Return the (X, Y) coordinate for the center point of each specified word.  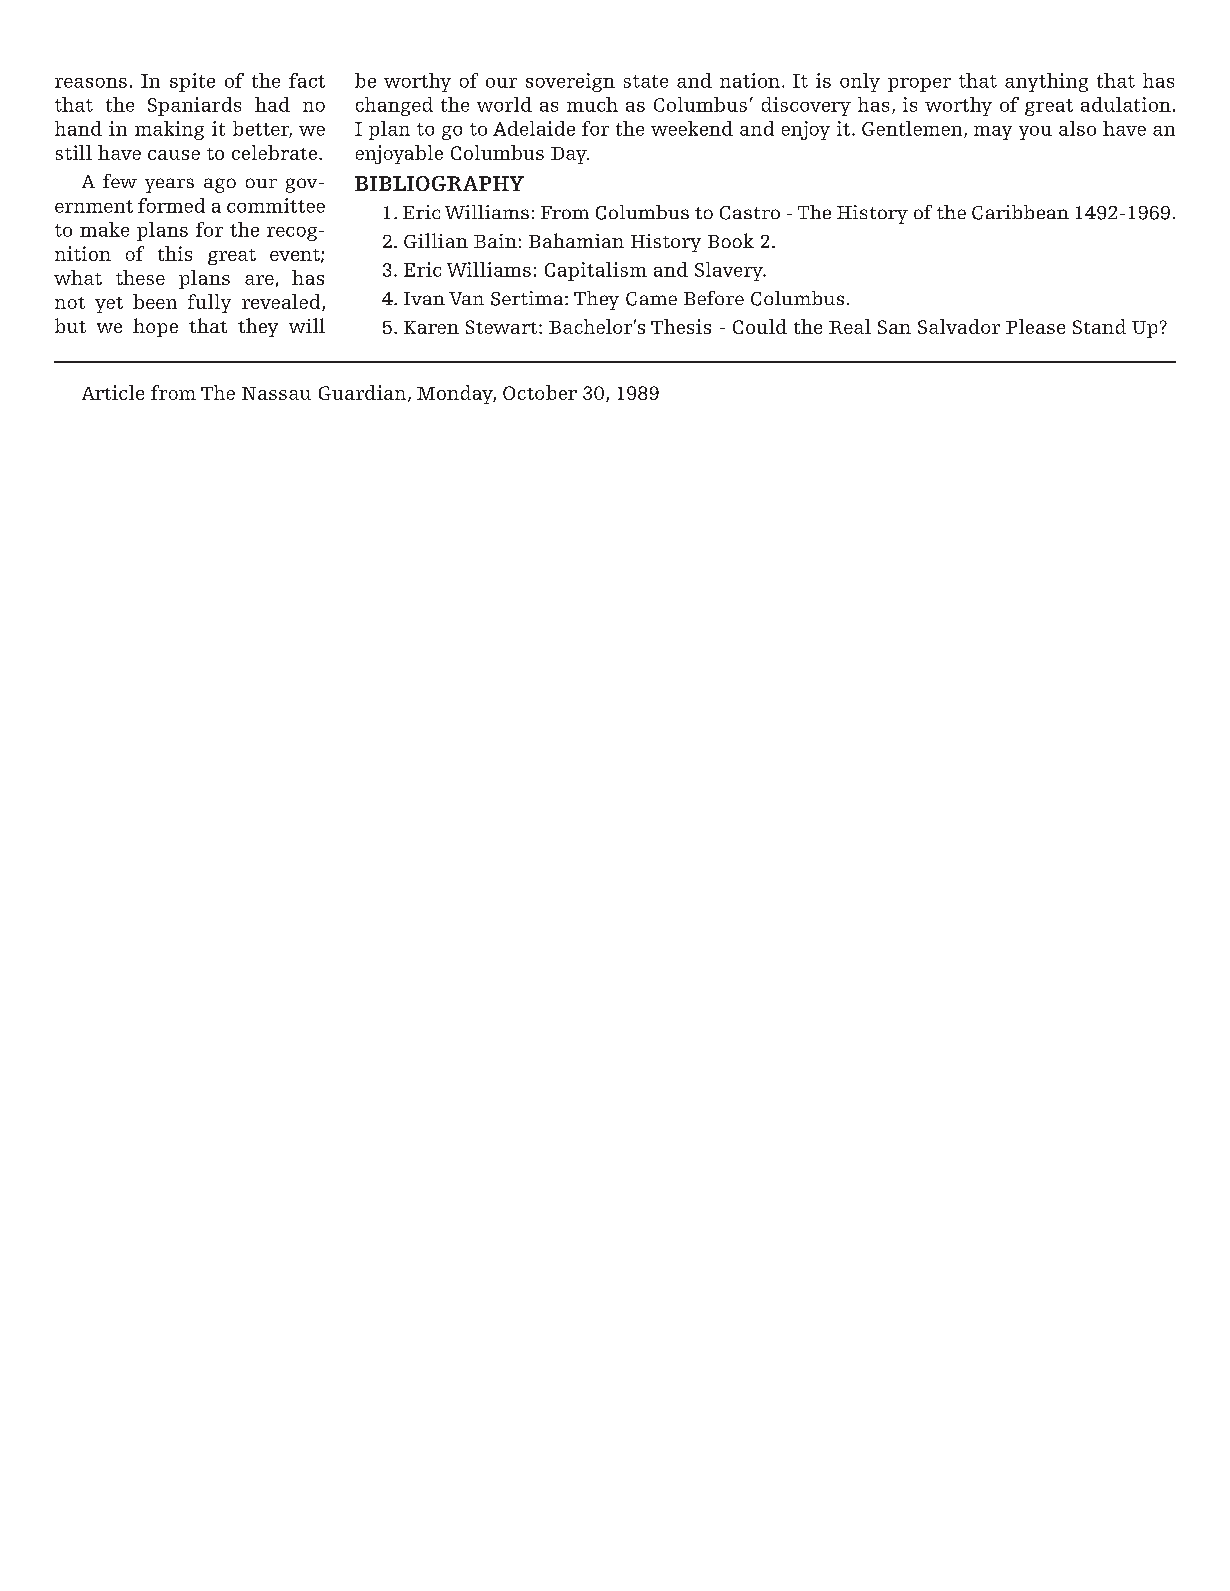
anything (1046, 82)
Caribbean (1020, 212)
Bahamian (576, 240)
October (540, 392)
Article (113, 392)
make (104, 229)
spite (192, 82)
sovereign (570, 82)
